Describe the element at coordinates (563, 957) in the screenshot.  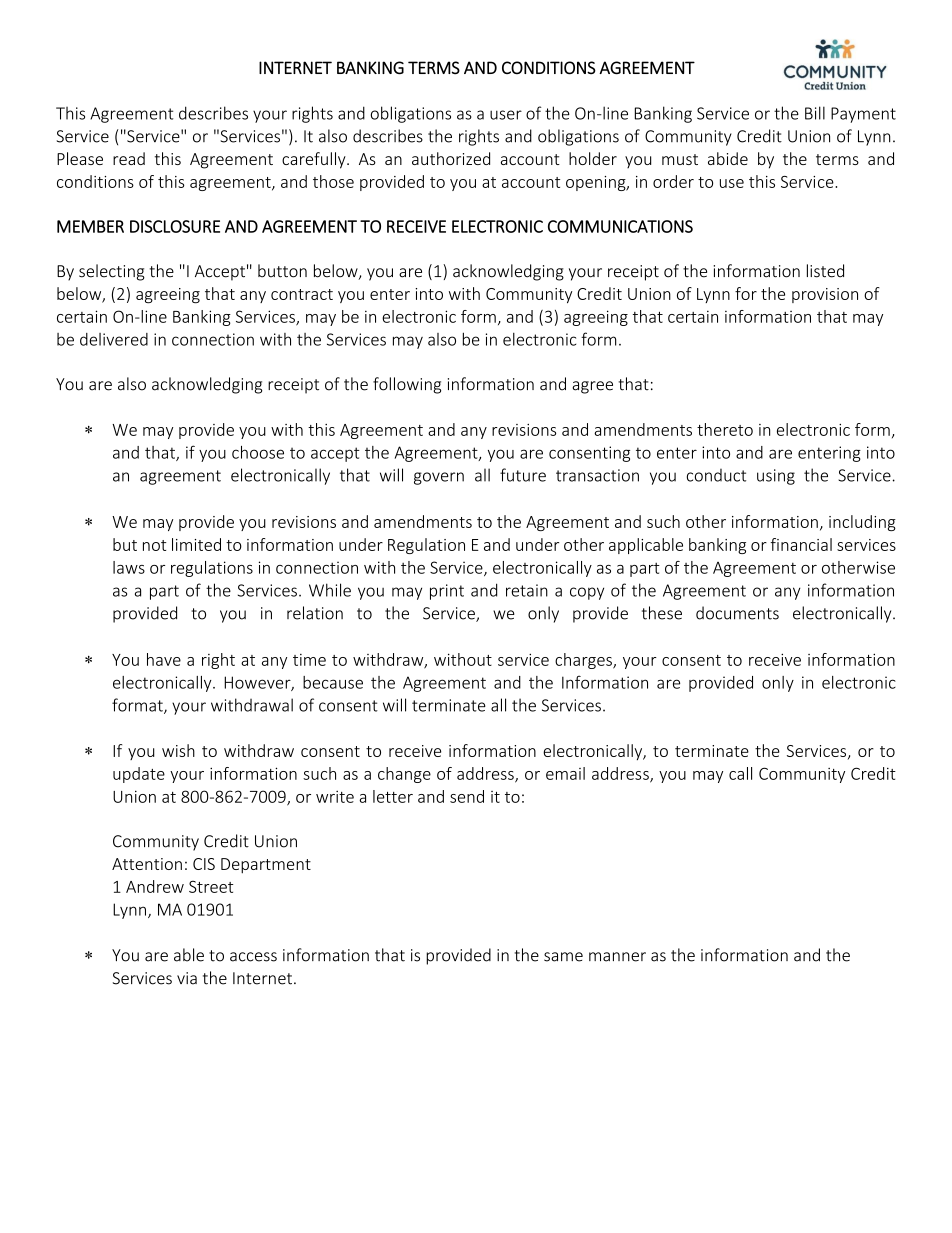
I see `same` at that location.
